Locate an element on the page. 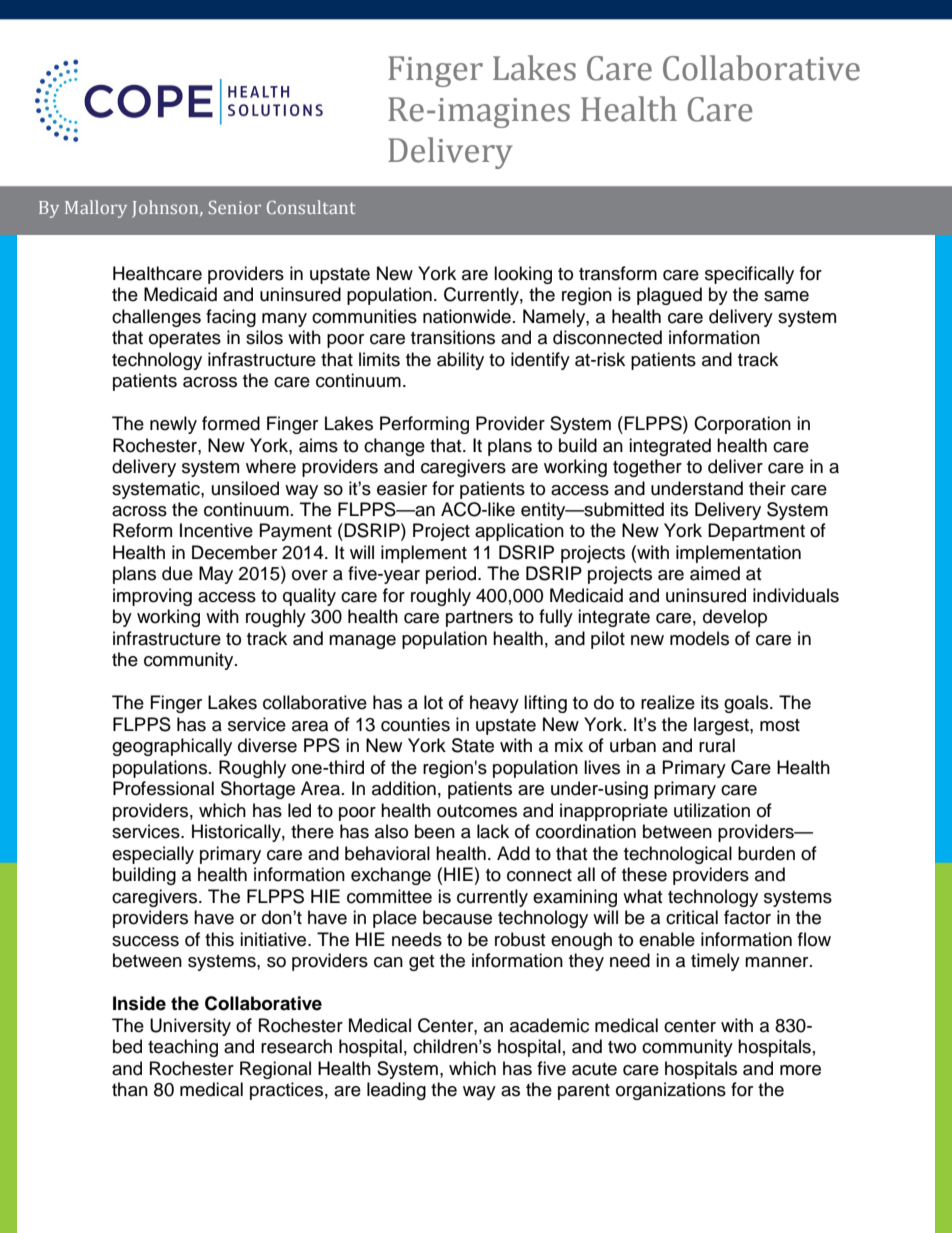 The height and width of the image is (1233, 952). goals is located at coordinates (747, 704).
